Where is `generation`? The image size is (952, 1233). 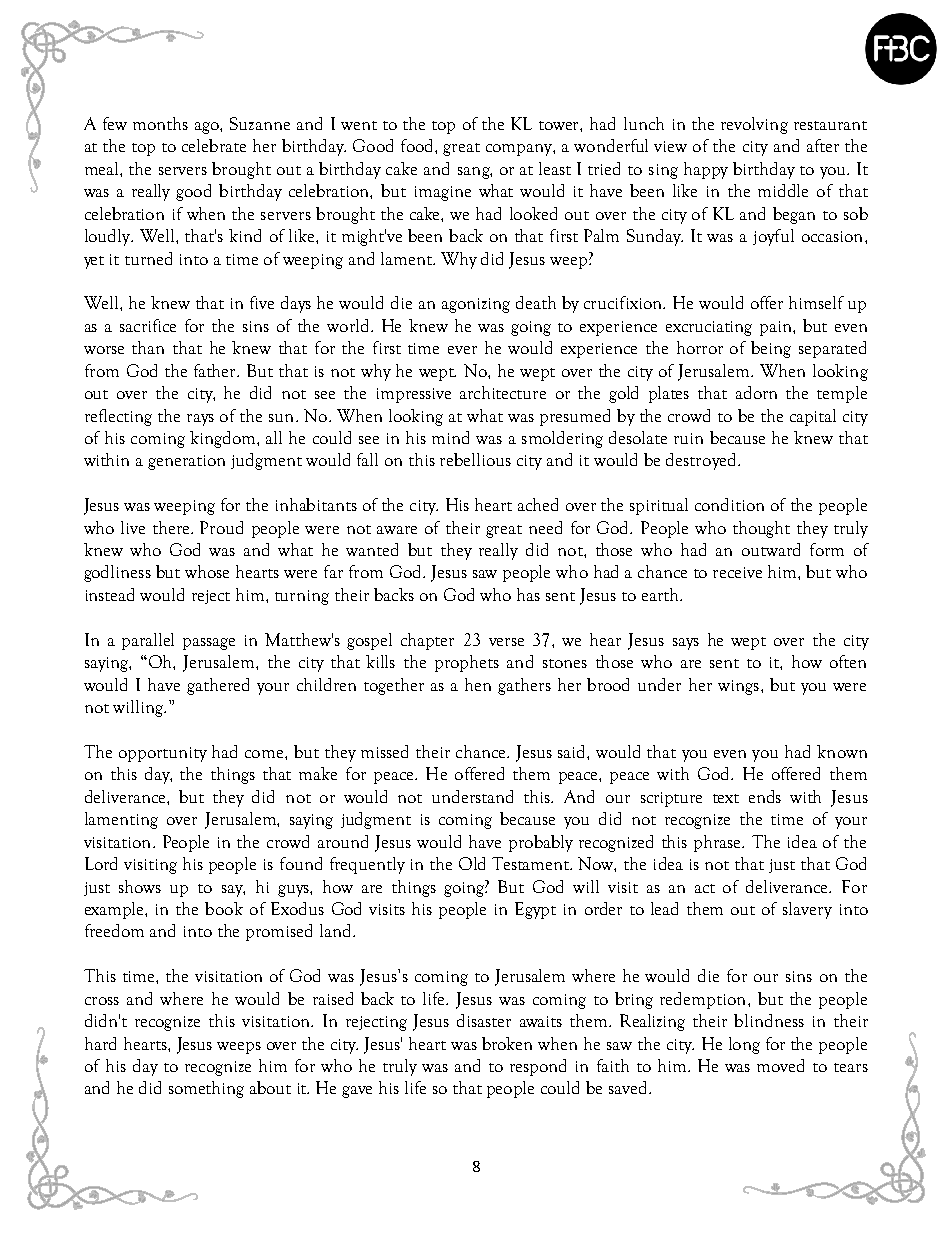 generation is located at coordinates (186, 462).
